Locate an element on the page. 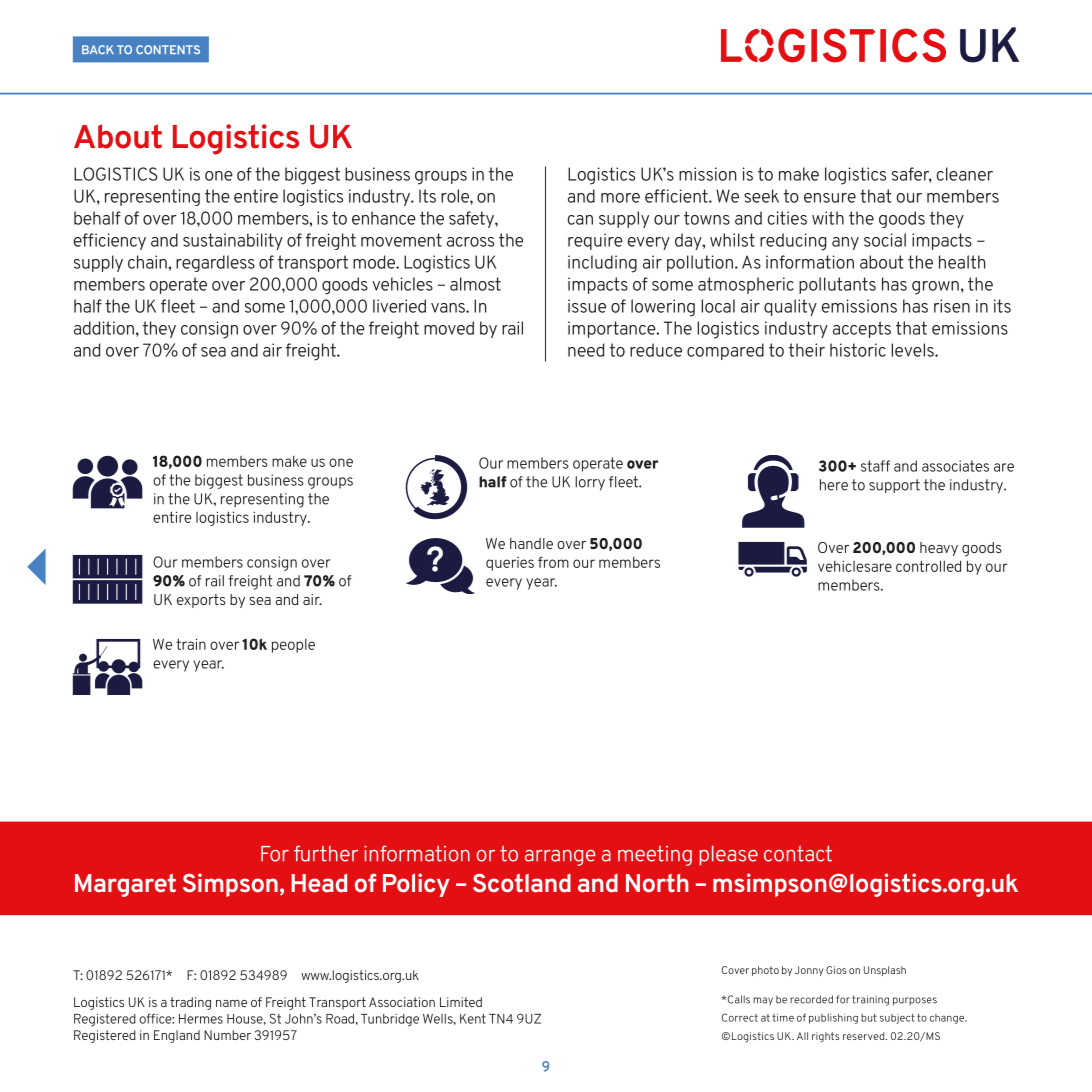  but is located at coordinates (869, 1018).
